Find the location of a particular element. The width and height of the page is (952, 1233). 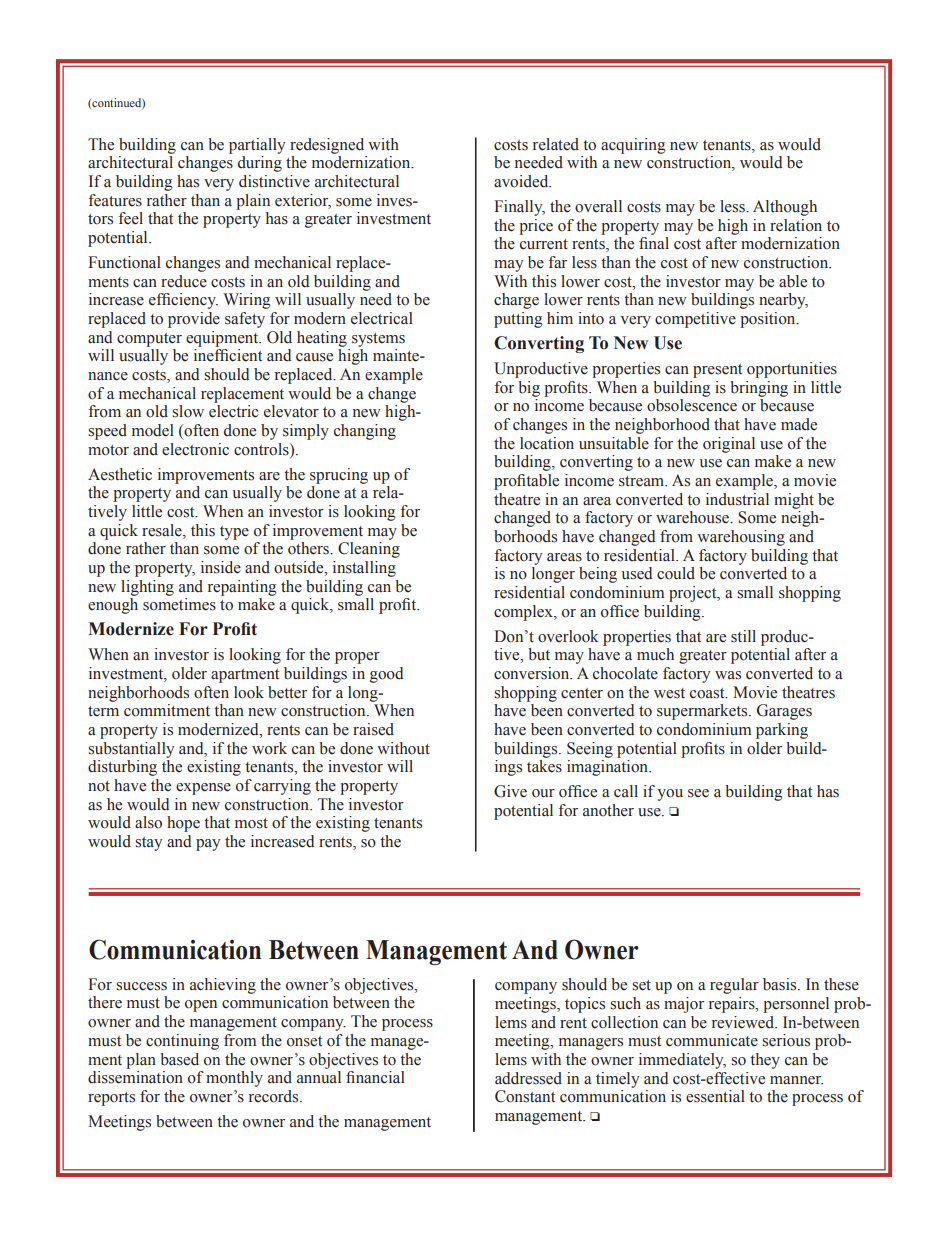

they is located at coordinates (765, 1061).
